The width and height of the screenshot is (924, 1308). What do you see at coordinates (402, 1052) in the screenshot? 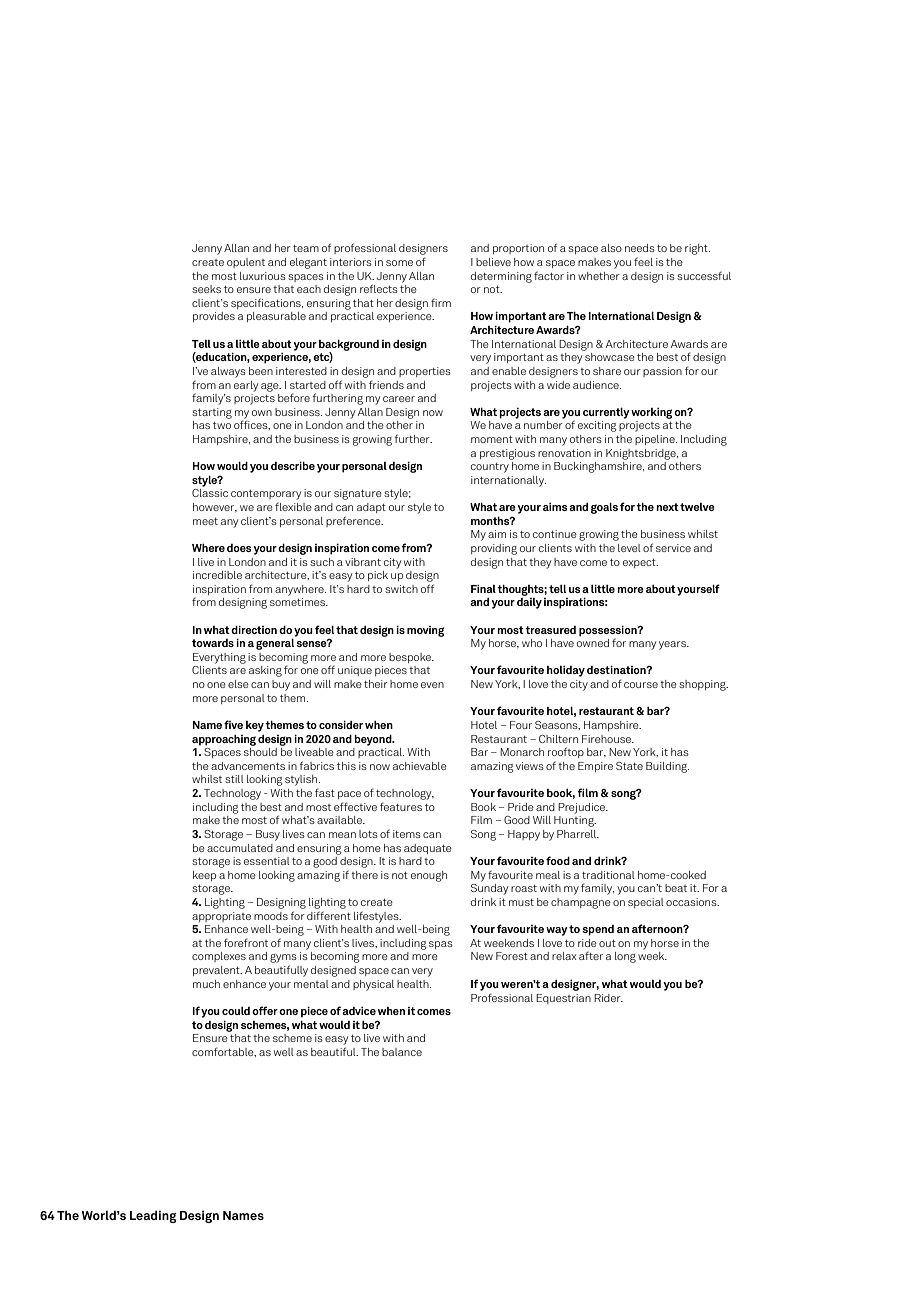
I see `balance` at bounding box center [402, 1052].
